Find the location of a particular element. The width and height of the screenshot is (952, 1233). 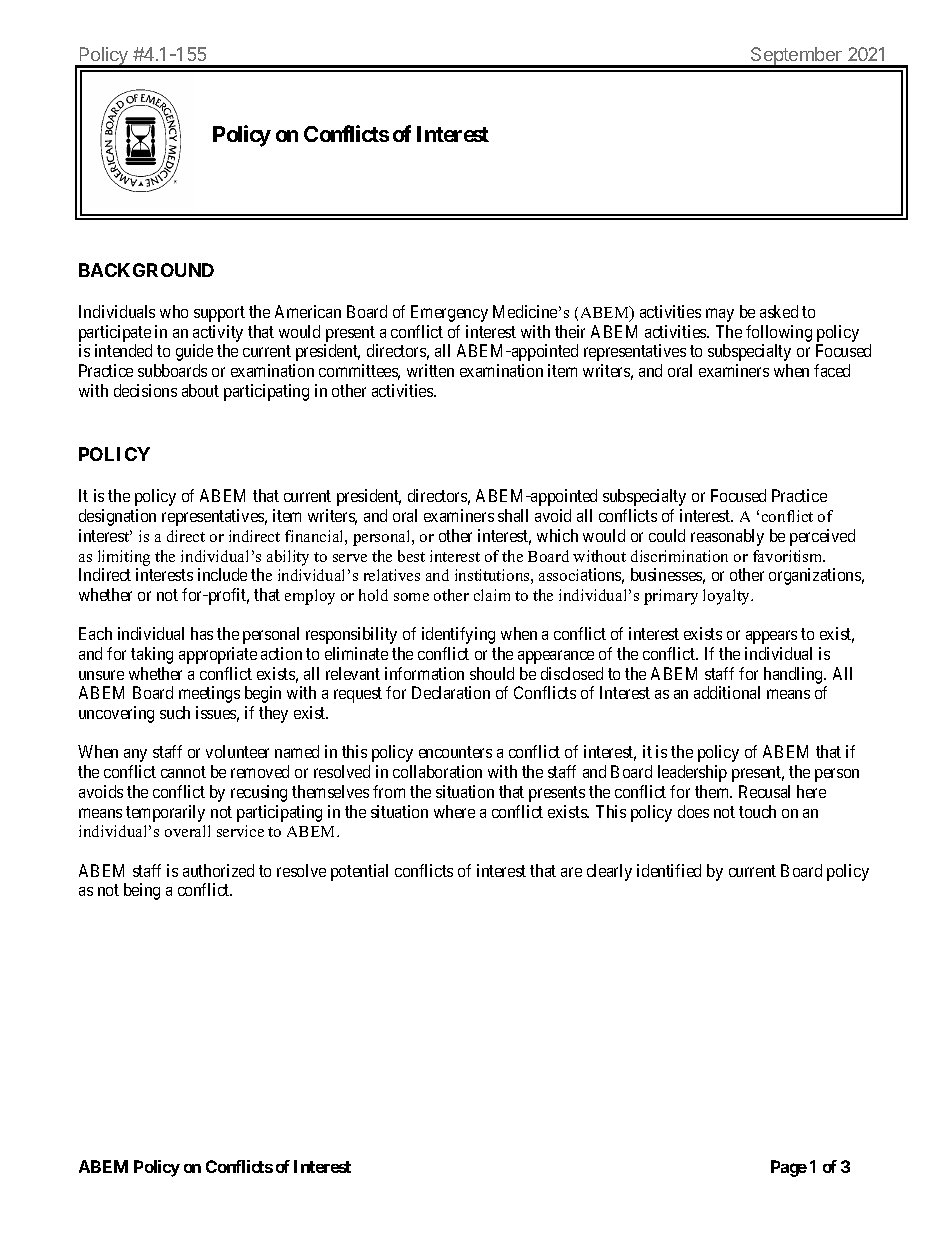

following is located at coordinates (779, 333).
